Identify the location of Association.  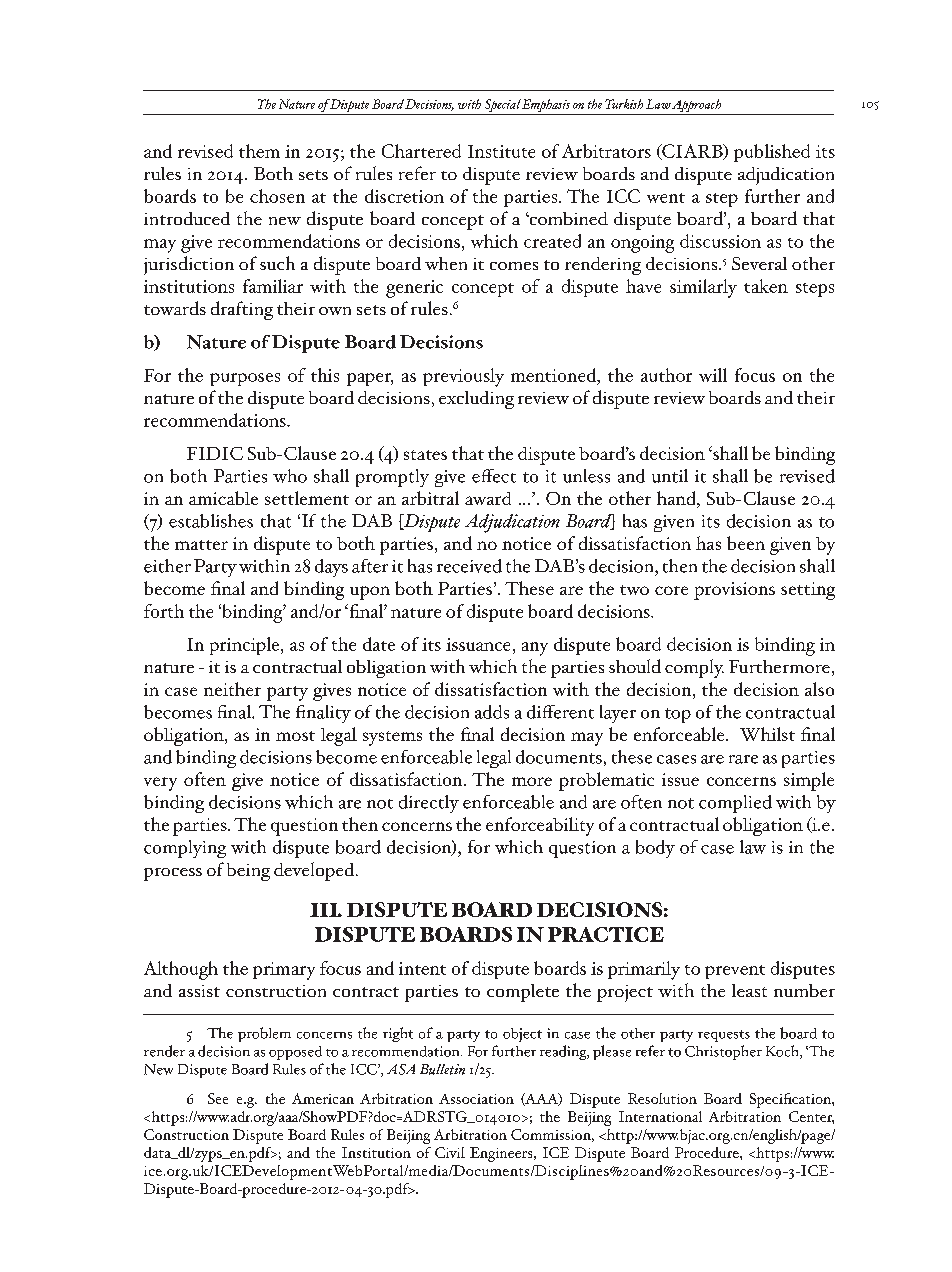
(476, 1099).
